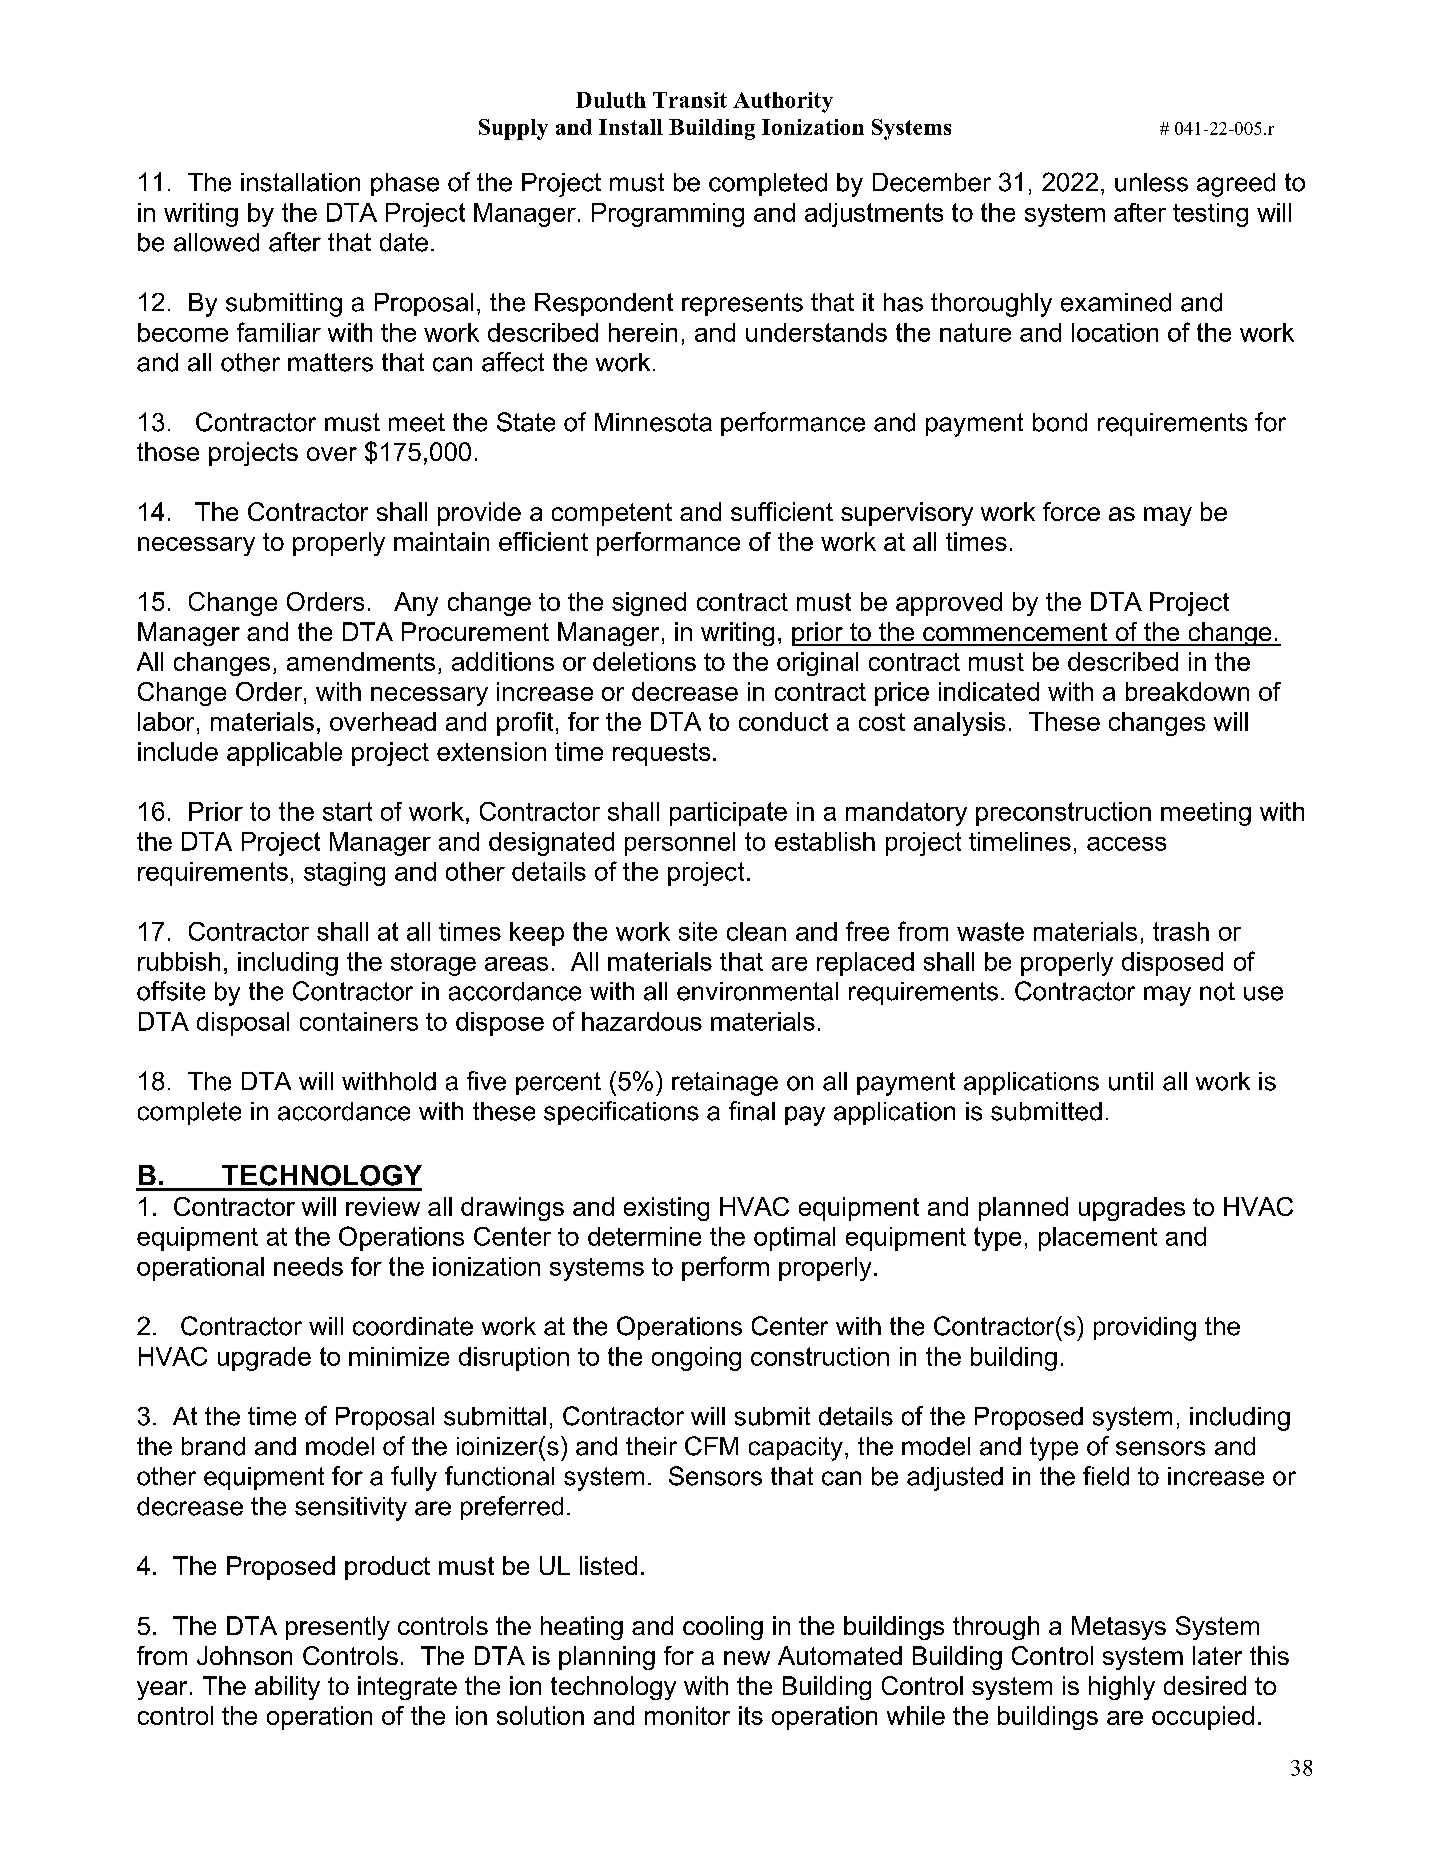 This screenshot has height=1876, width=1450. I want to click on Transit, so click(690, 100).
